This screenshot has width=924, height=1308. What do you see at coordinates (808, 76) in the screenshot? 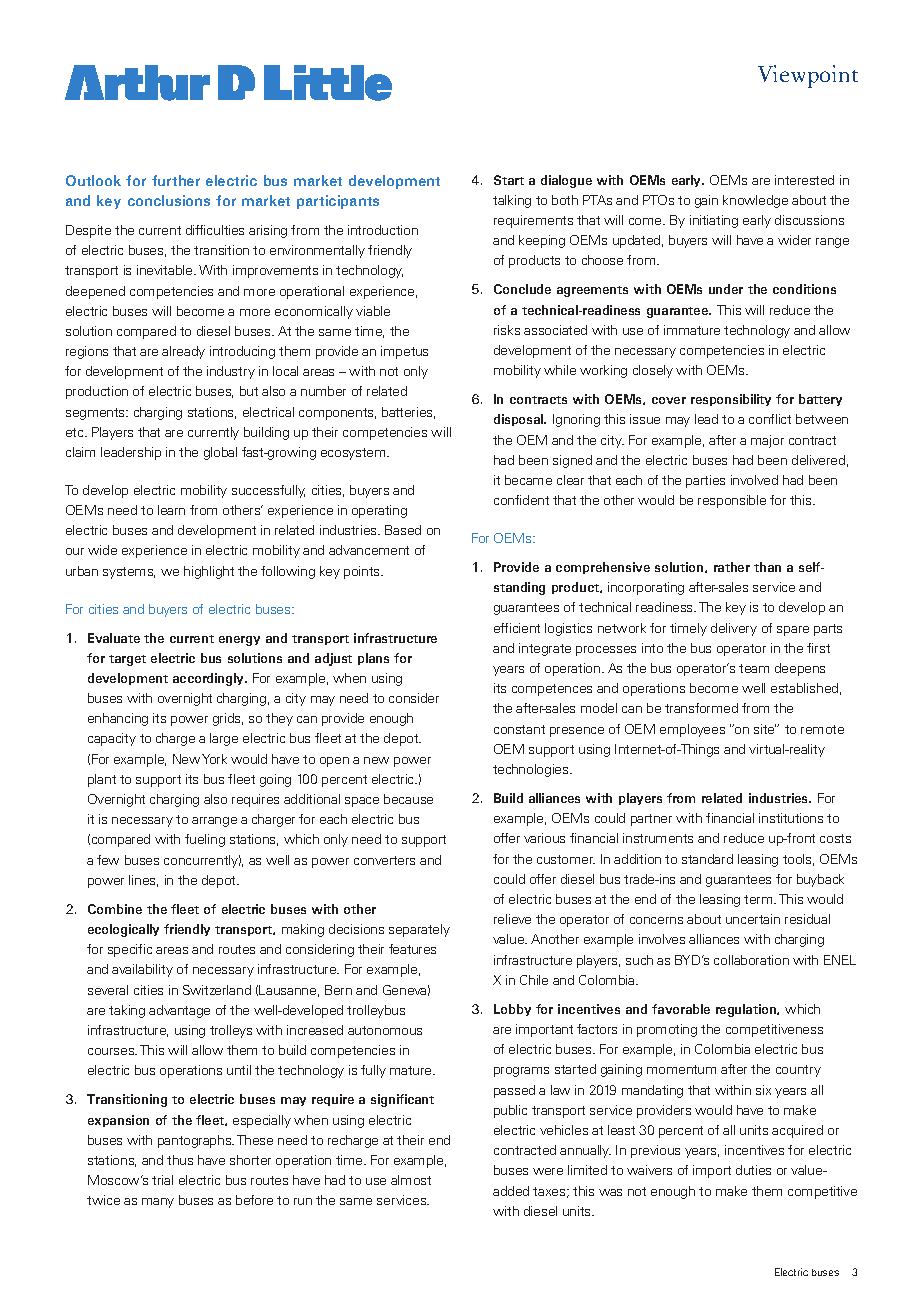
I see `Viewpoint` at bounding box center [808, 76].
